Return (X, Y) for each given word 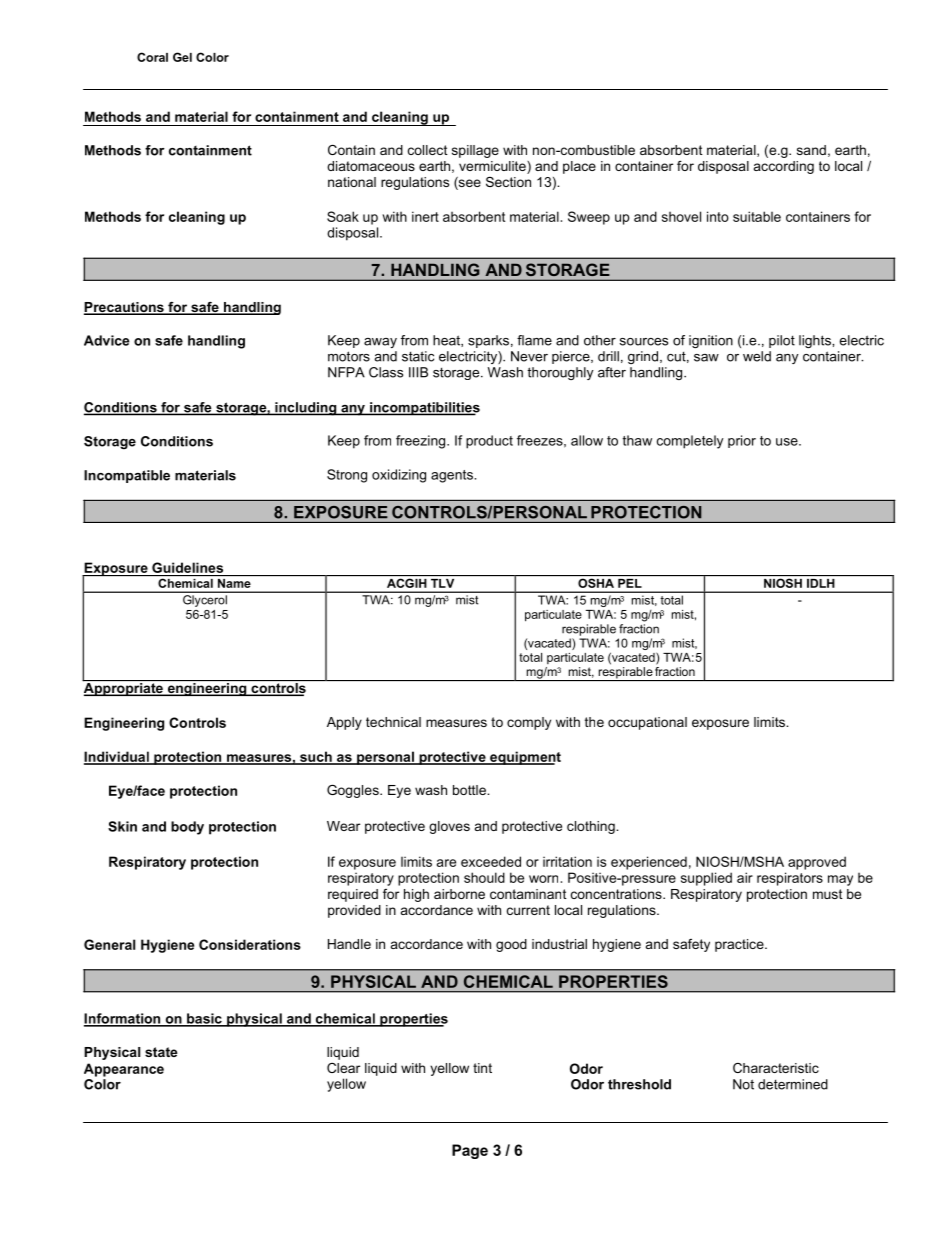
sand (811, 150)
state (161, 1052)
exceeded (491, 861)
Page (470, 1151)
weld (757, 356)
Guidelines (187, 567)
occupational (647, 723)
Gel (182, 57)
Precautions (125, 308)
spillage (475, 151)
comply (529, 723)
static (418, 356)
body (187, 828)
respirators (790, 879)
